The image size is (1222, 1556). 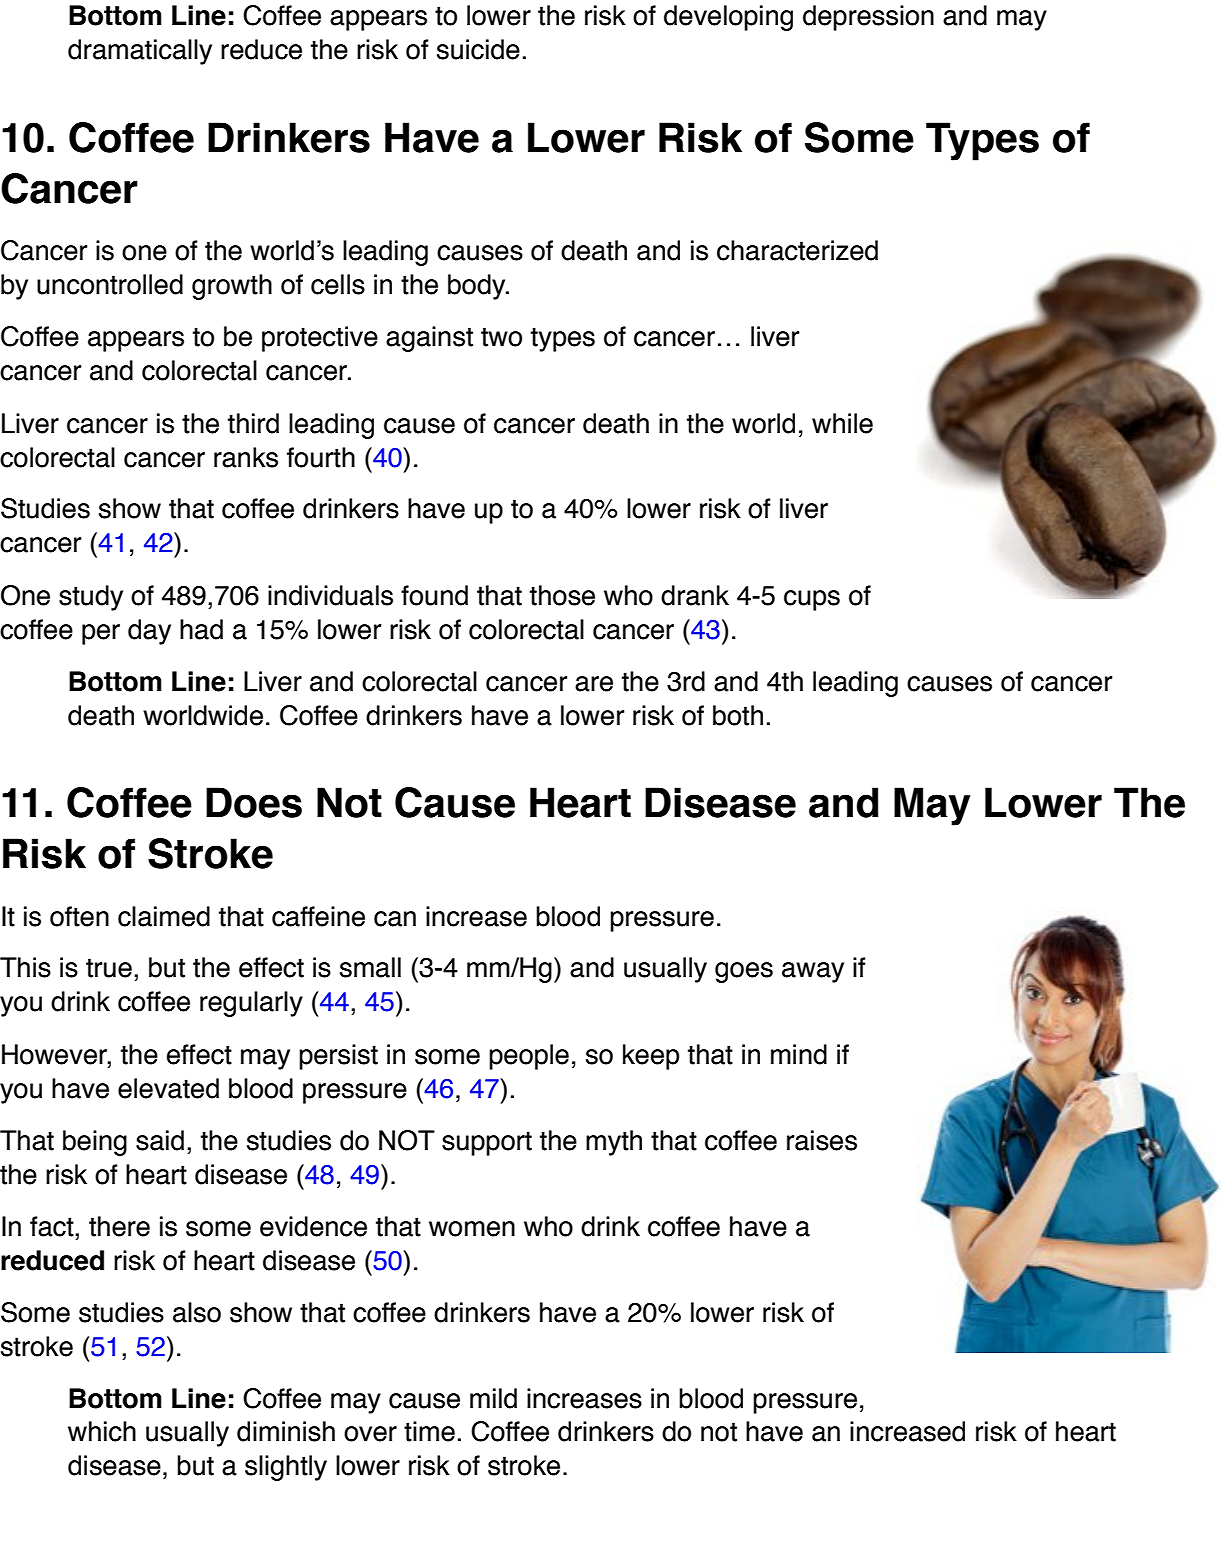 What do you see at coordinates (728, 18) in the screenshot?
I see `developing` at bounding box center [728, 18].
